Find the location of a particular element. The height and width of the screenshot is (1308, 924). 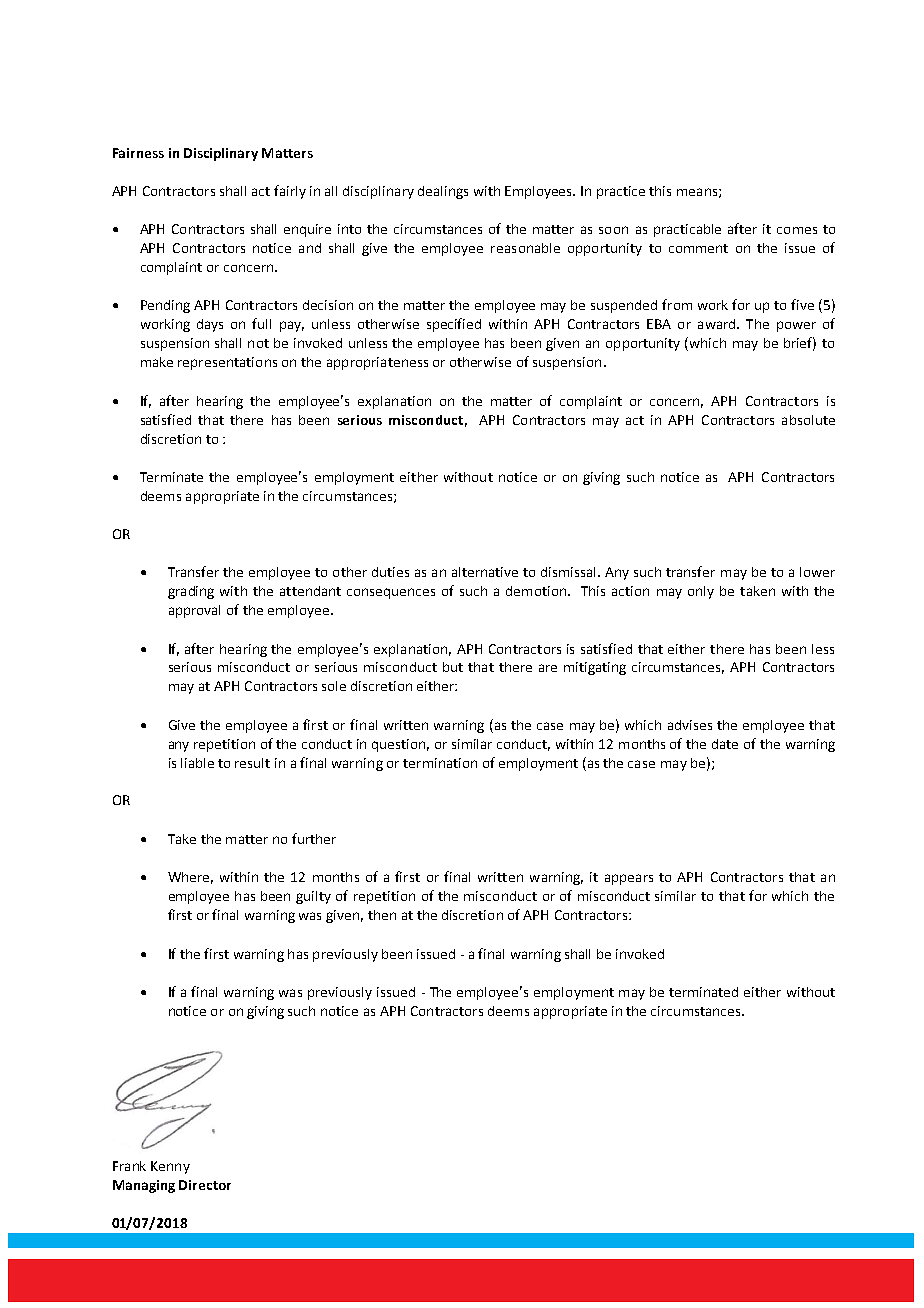

advises is located at coordinates (690, 725).
